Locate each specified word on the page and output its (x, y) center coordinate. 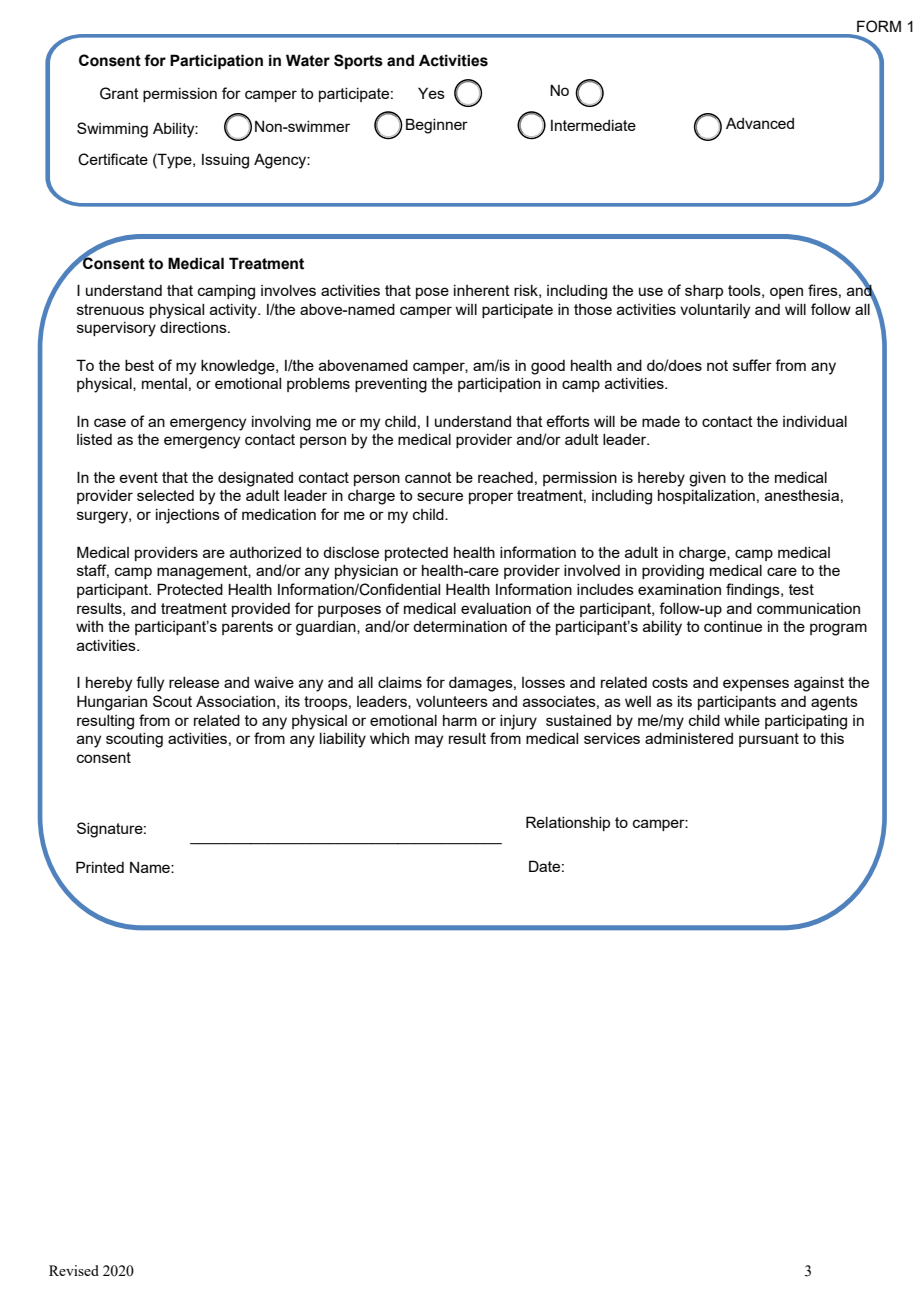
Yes (431, 93)
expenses (756, 685)
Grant (119, 93)
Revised (74, 1270)
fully (150, 684)
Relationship (568, 823)
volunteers (452, 701)
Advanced (760, 123)
